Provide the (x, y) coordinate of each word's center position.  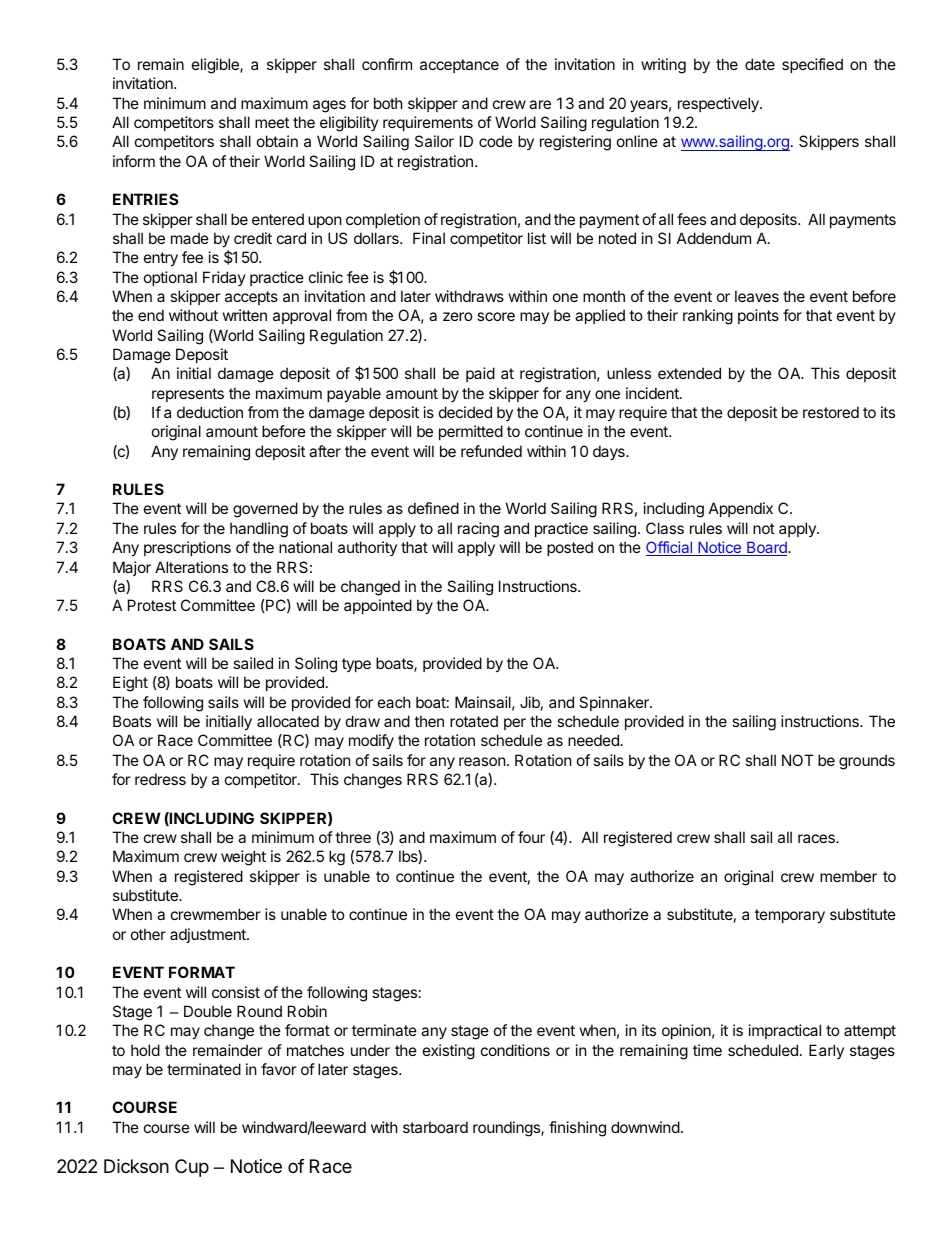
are (540, 104)
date (760, 64)
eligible (216, 66)
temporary (790, 916)
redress (160, 779)
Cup (192, 1168)
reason (482, 761)
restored (831, 412)
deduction (210, 412)
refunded (491, 451)
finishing (577, 1129)
